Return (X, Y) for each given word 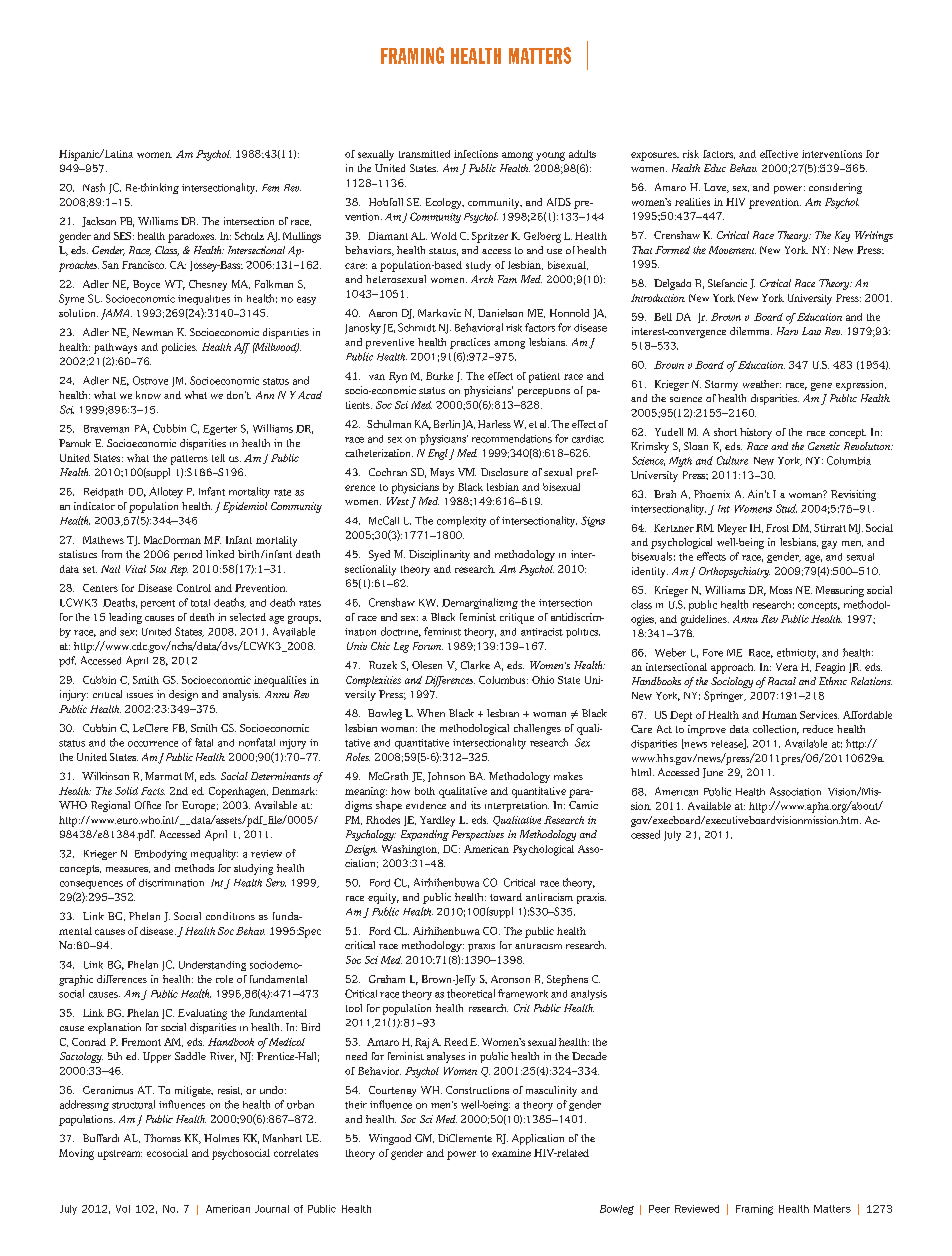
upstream (120, 1155)
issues (140, 695)
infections (476, 154)
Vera (787, 667)
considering (835, 188)
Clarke (475, 665)
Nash (94, 187)
